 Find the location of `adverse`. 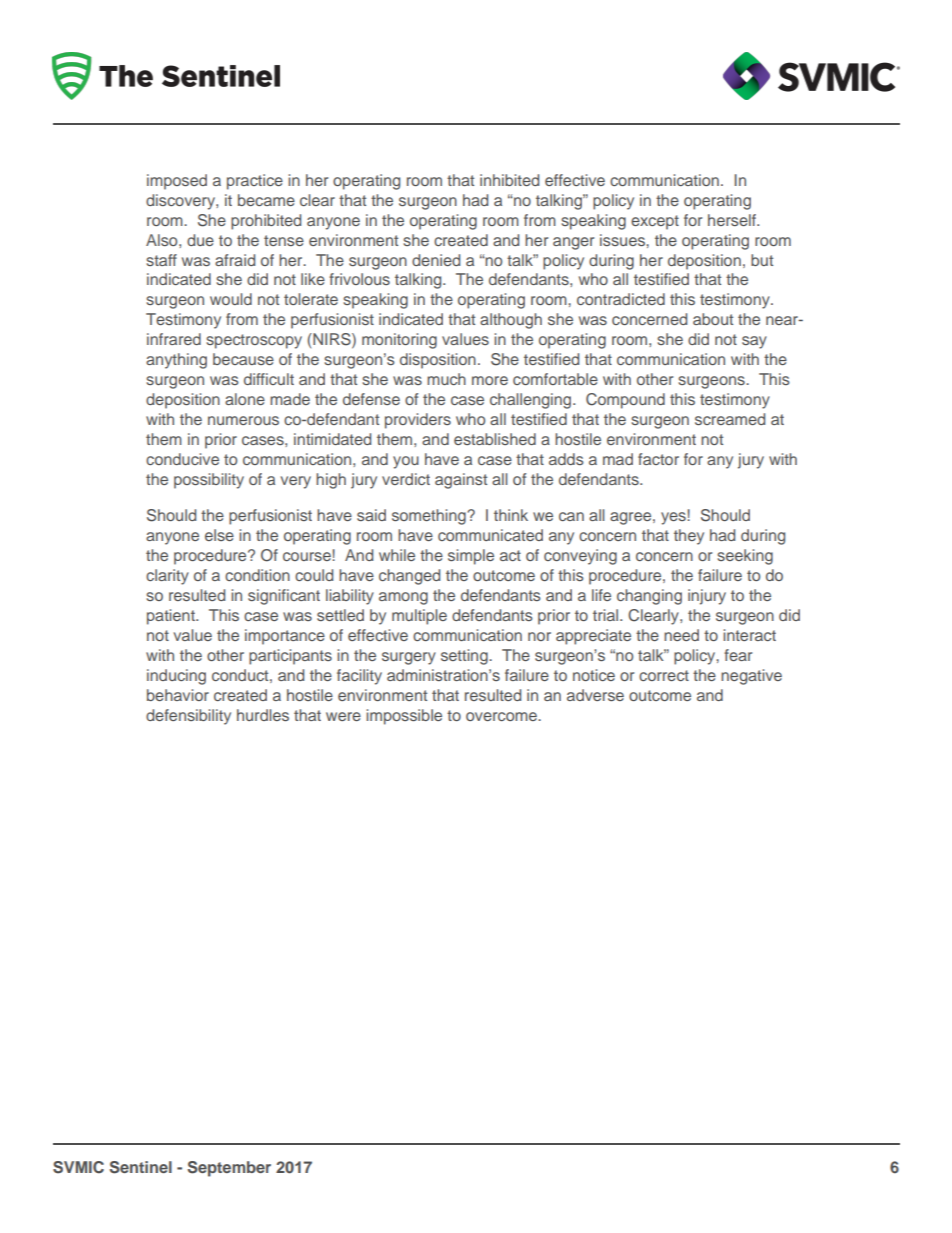

adverse is located at coordinates (595, 695).
